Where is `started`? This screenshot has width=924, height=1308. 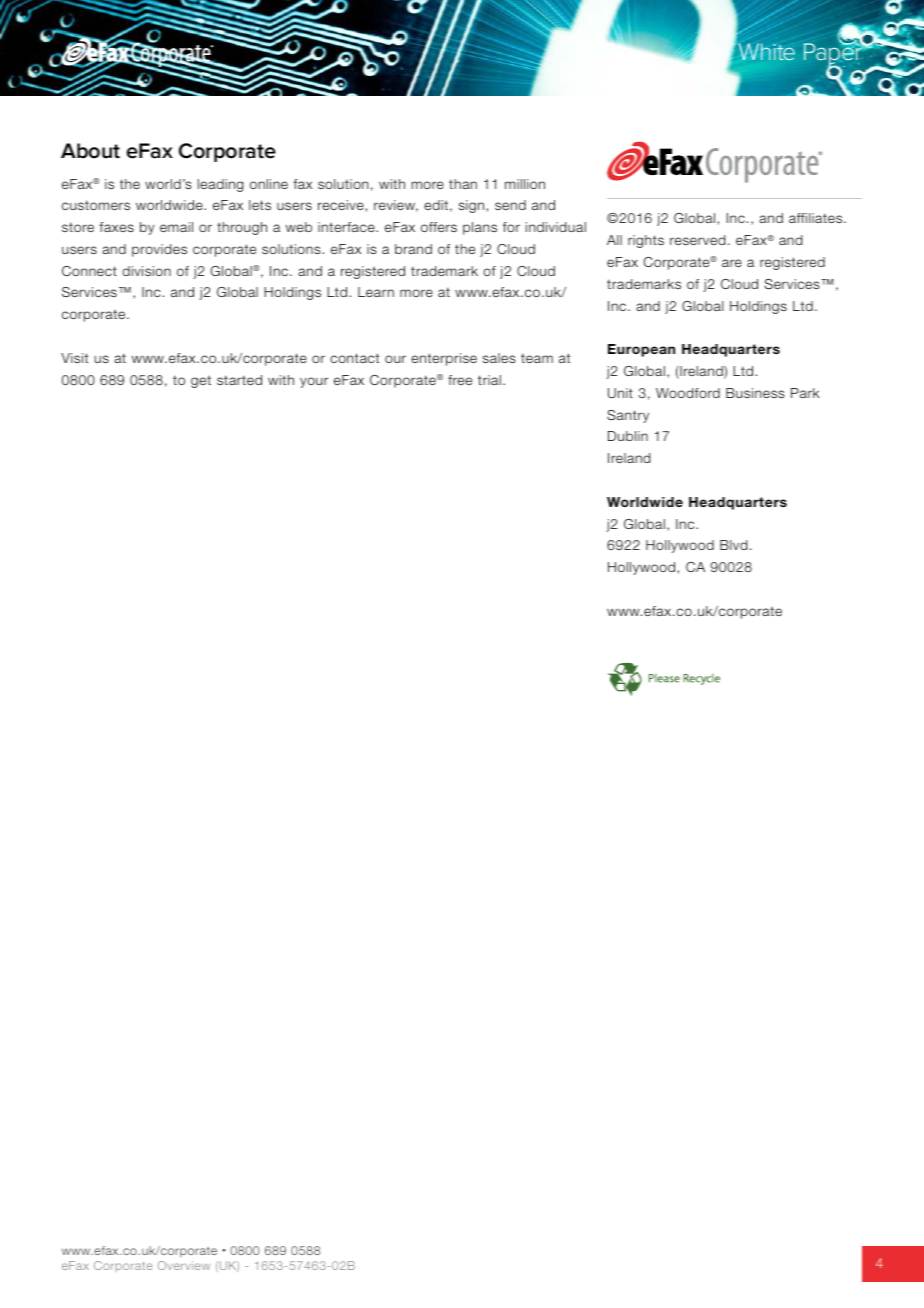
started is located at coordinates (239, 380).
